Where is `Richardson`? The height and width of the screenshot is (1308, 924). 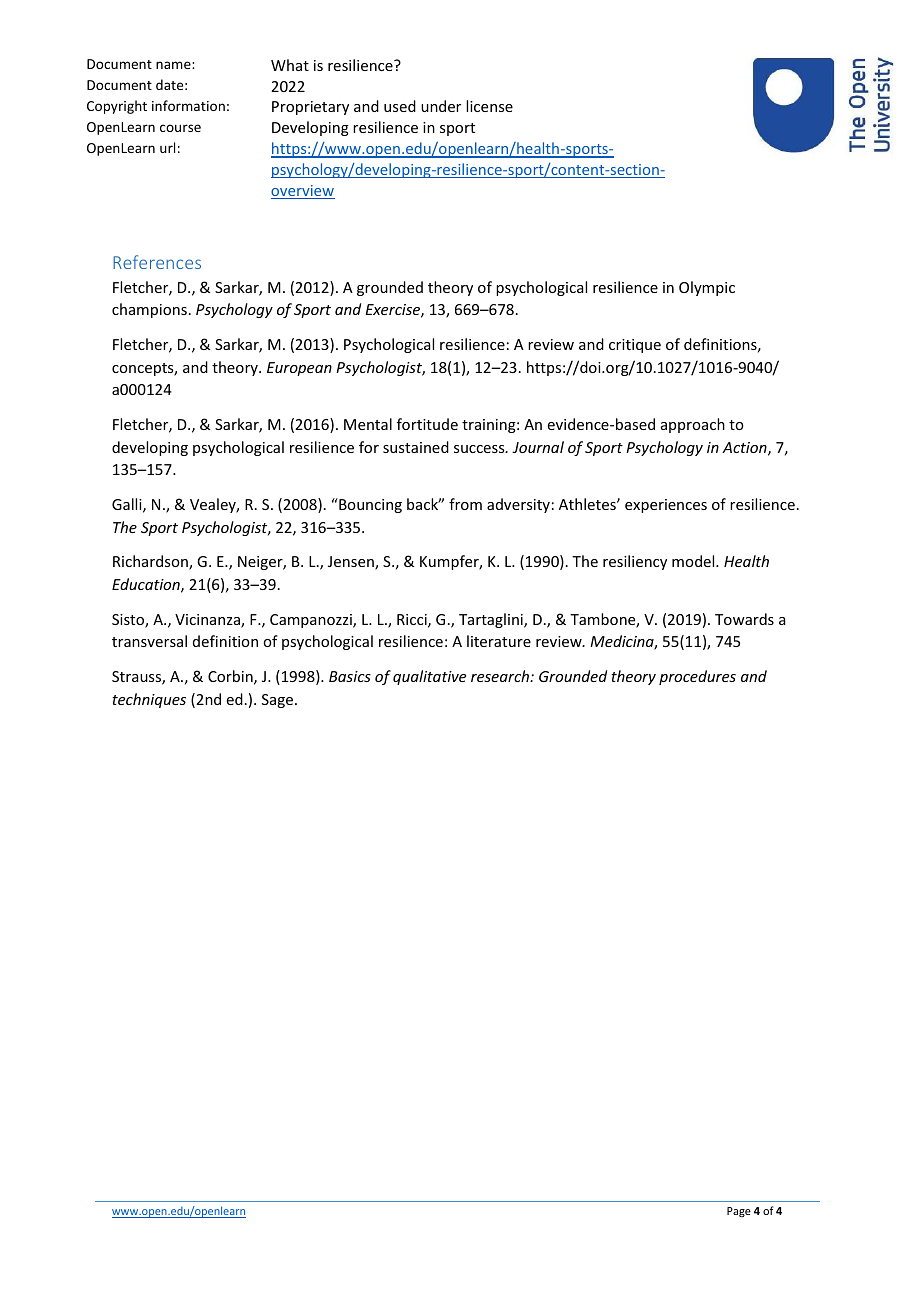 Richardson is located at coordinates (151, 562).
